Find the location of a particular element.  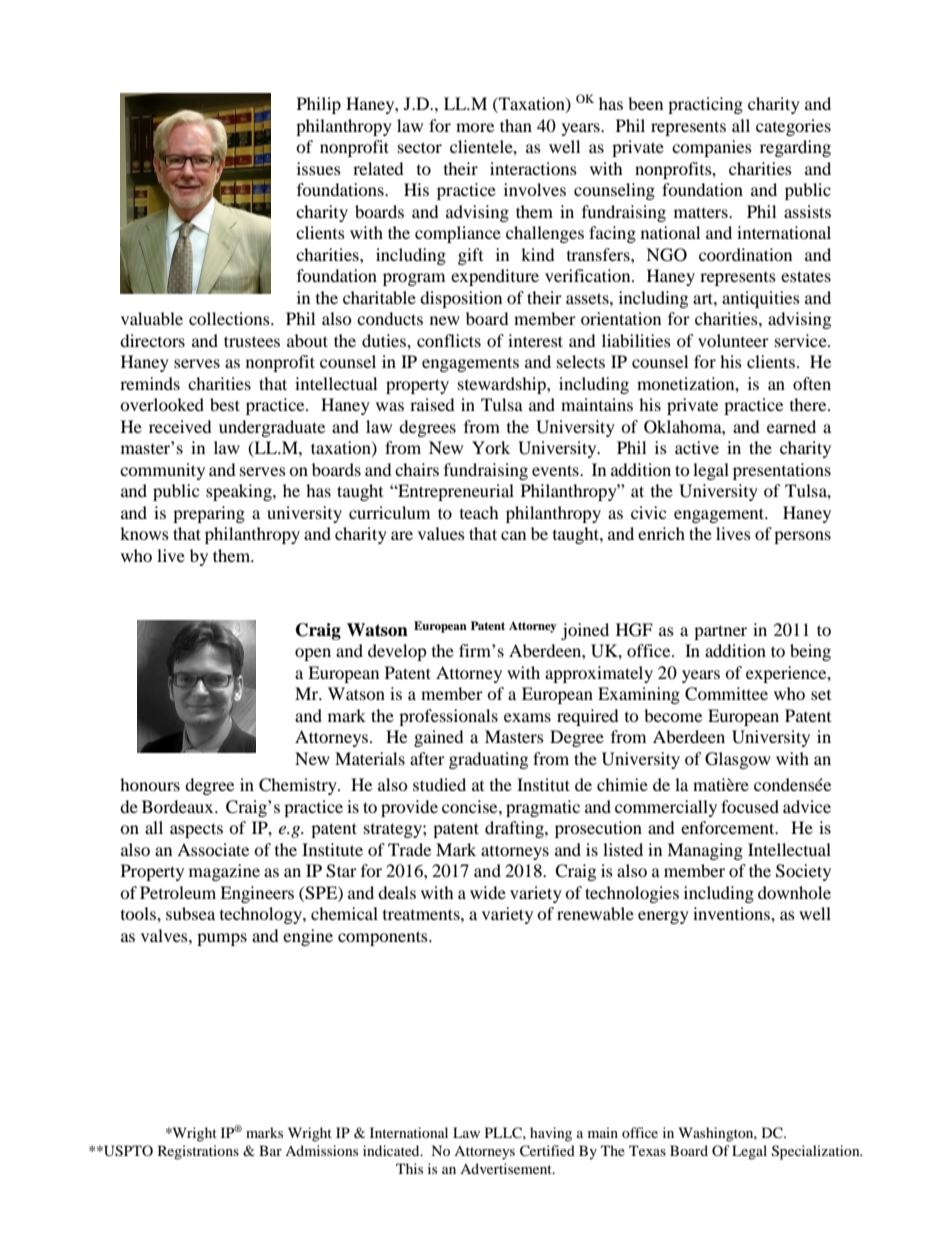

Registrations is located at coordinates (198, 1152).
